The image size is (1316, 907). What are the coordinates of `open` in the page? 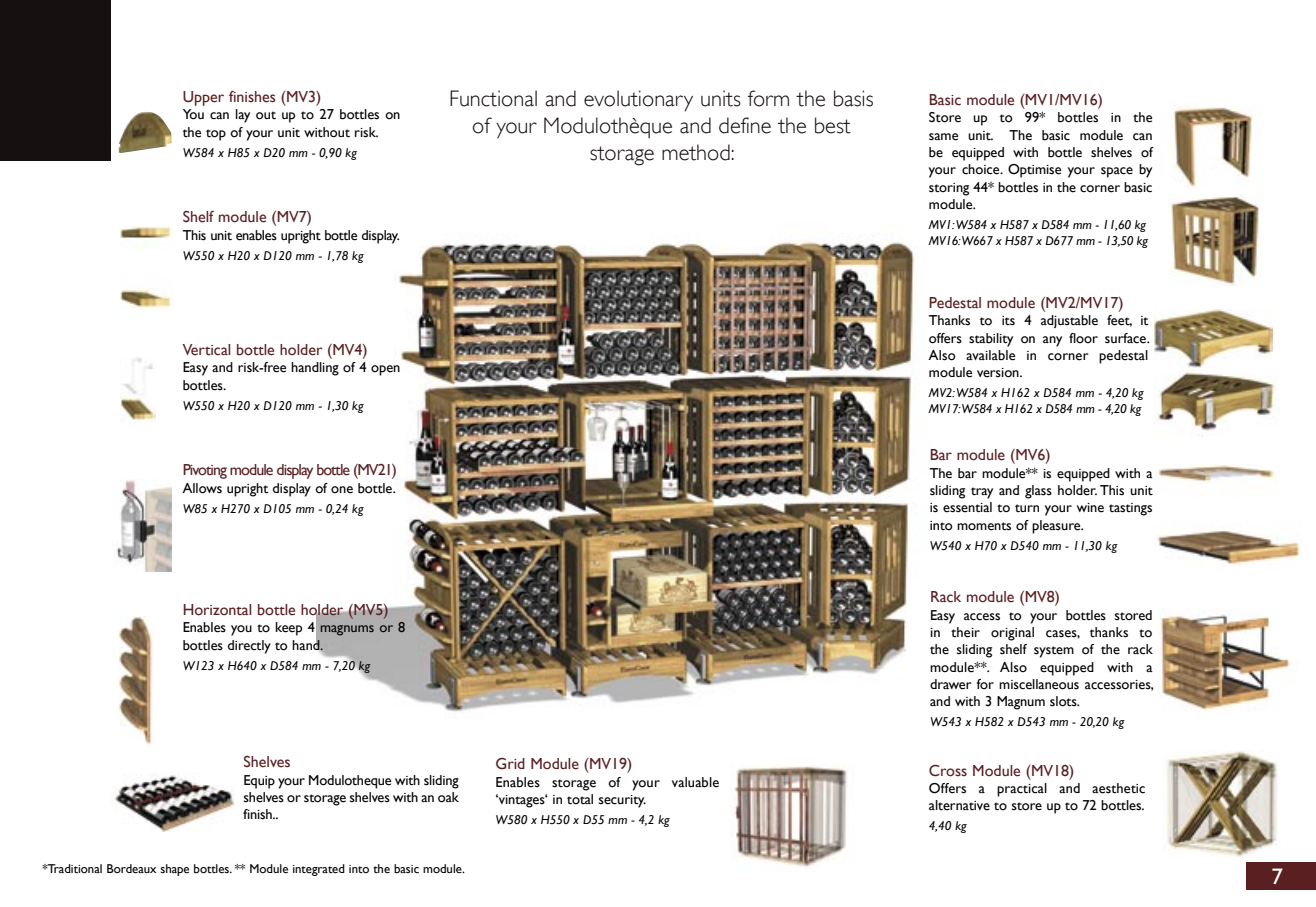 It's located at (385, 370).
